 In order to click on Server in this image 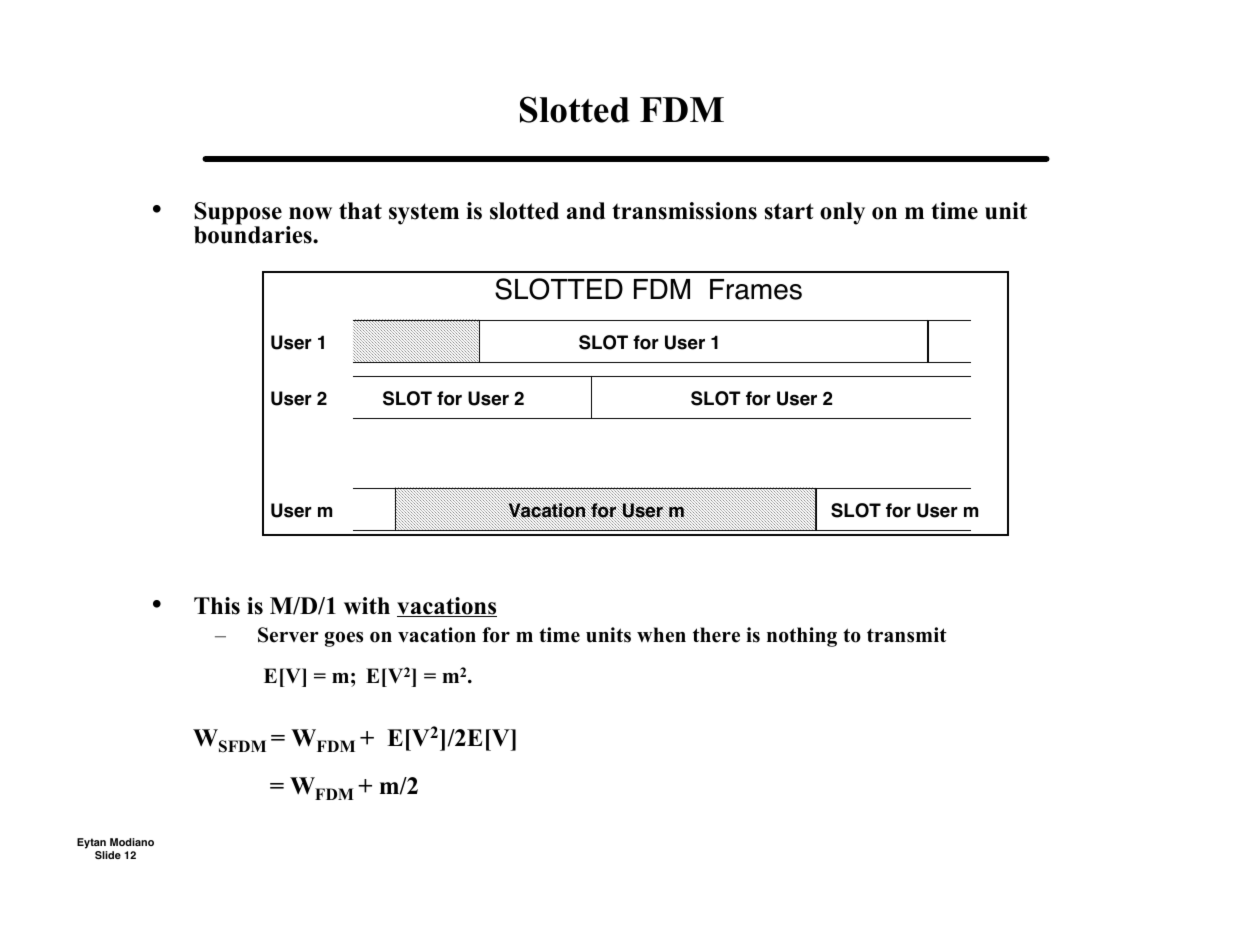, I will do `click(288, 635)`.
